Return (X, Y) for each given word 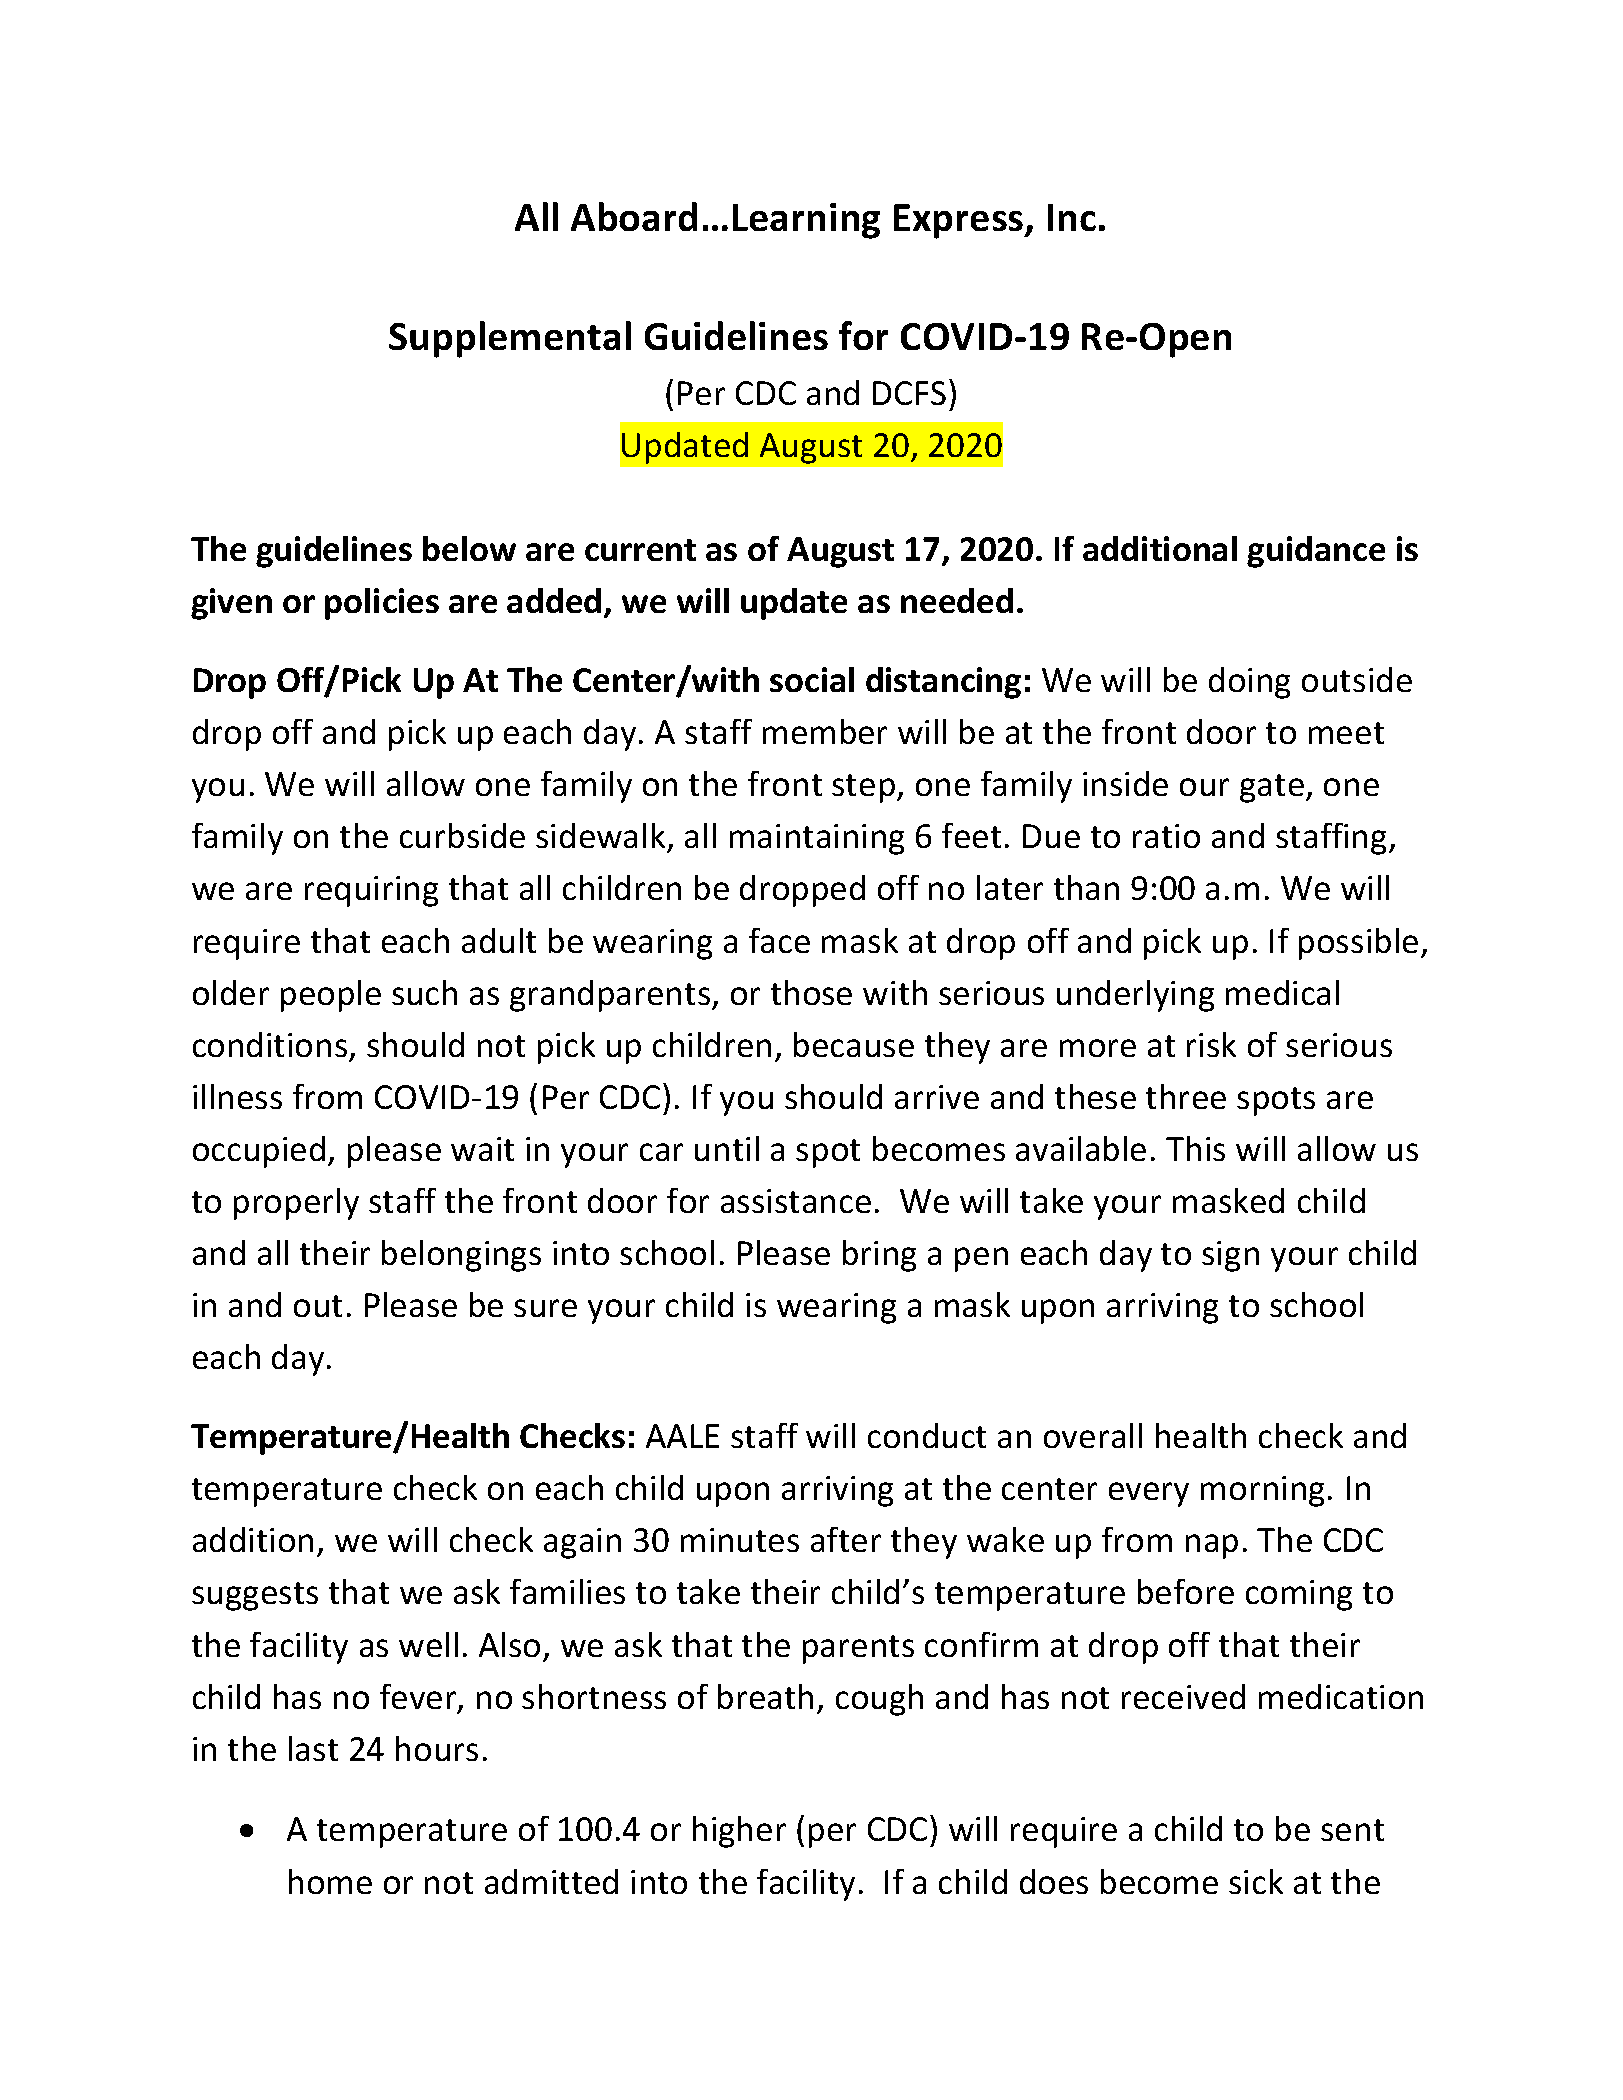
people (331, 996)
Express (960, 221)
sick (1256, 1881)
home (330, 1881)
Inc (1072, 217)
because (854, 1044)
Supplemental (510, 339)
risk (1211, 1044)
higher (739, 1832)
